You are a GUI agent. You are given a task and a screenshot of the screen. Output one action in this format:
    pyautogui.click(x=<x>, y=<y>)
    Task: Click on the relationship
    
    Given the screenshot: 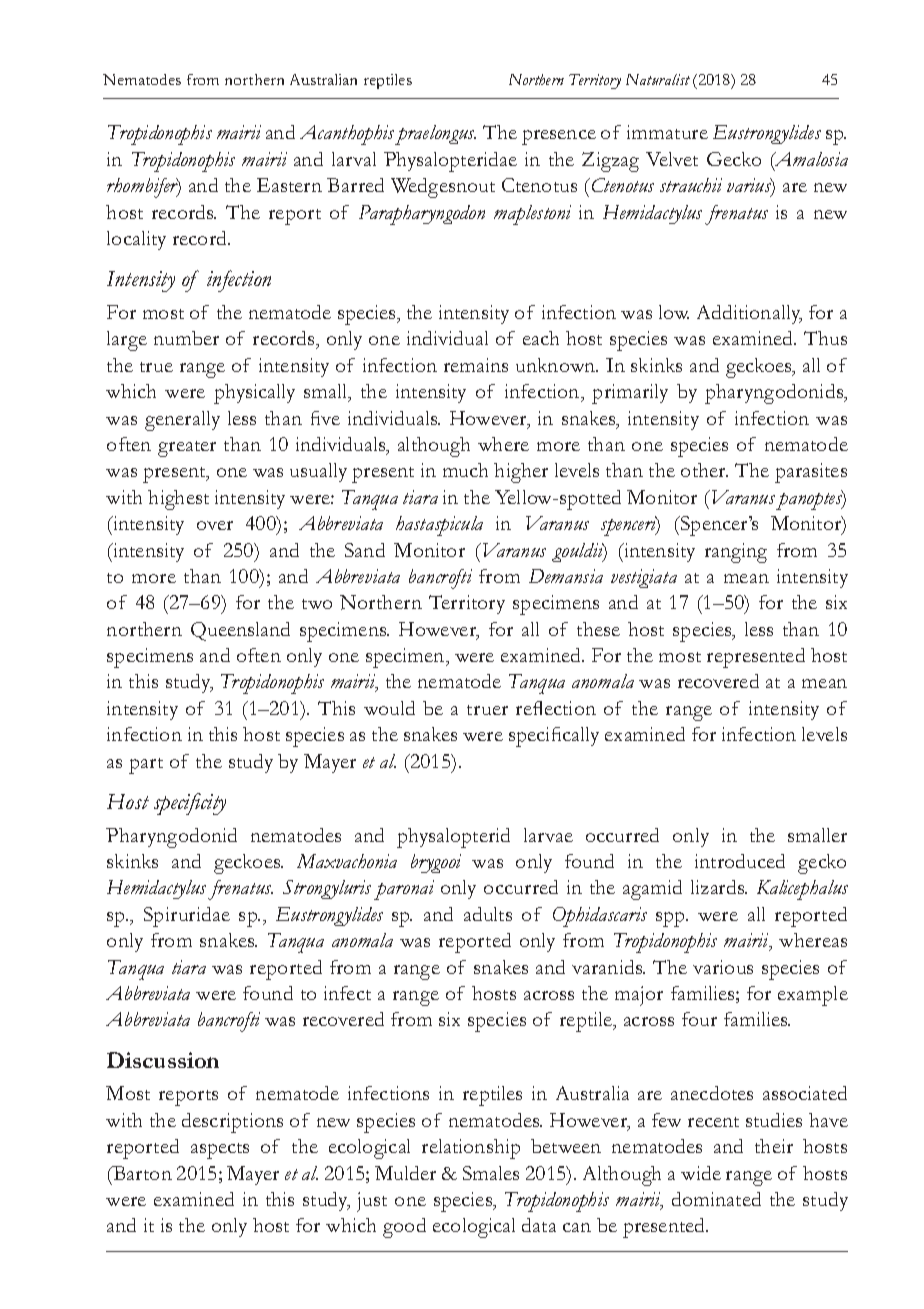 What is the action you would take?
    pyautogui.click(x=471, y=1149)
